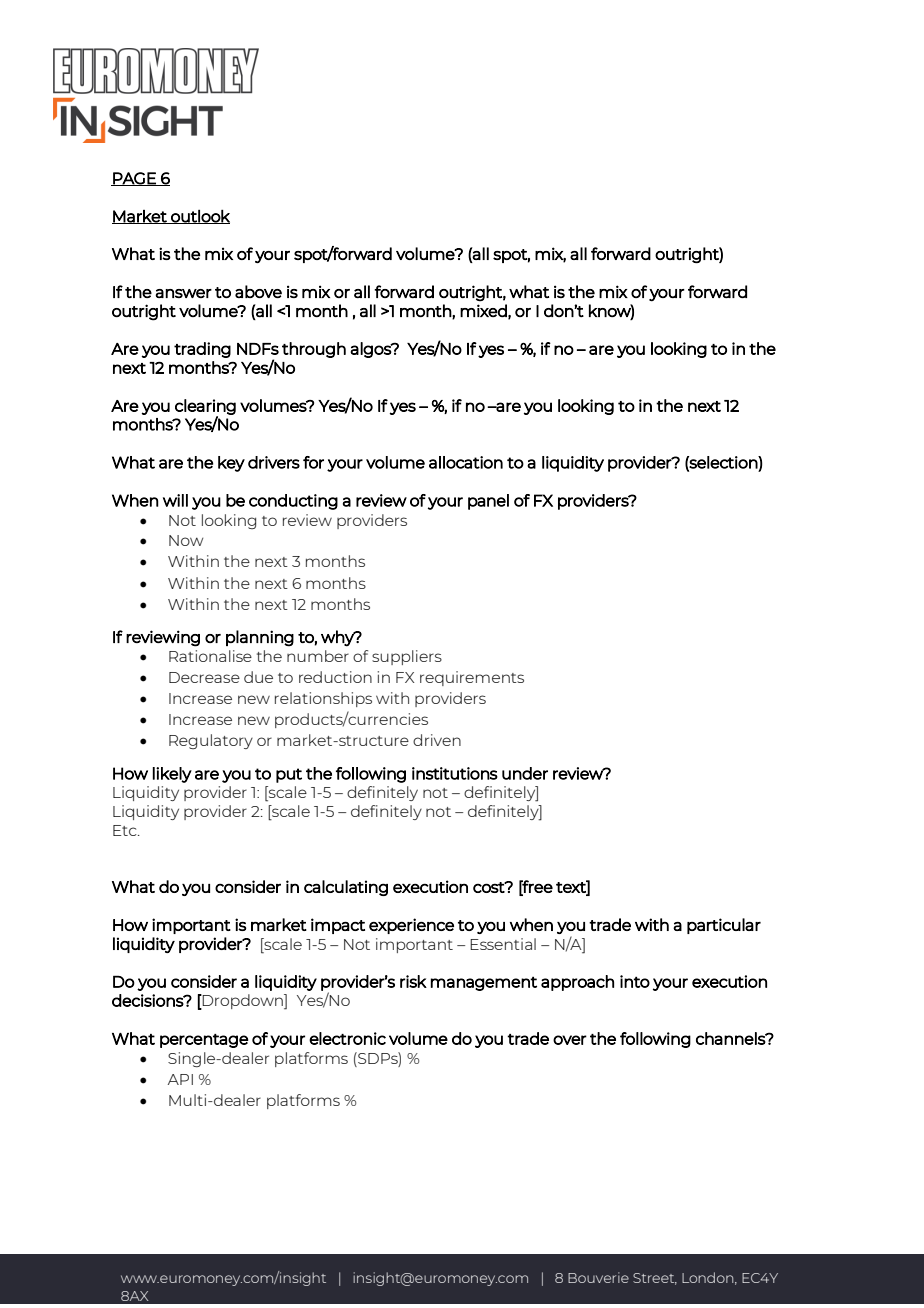  I want to click on requirements, so click(472, 678).
